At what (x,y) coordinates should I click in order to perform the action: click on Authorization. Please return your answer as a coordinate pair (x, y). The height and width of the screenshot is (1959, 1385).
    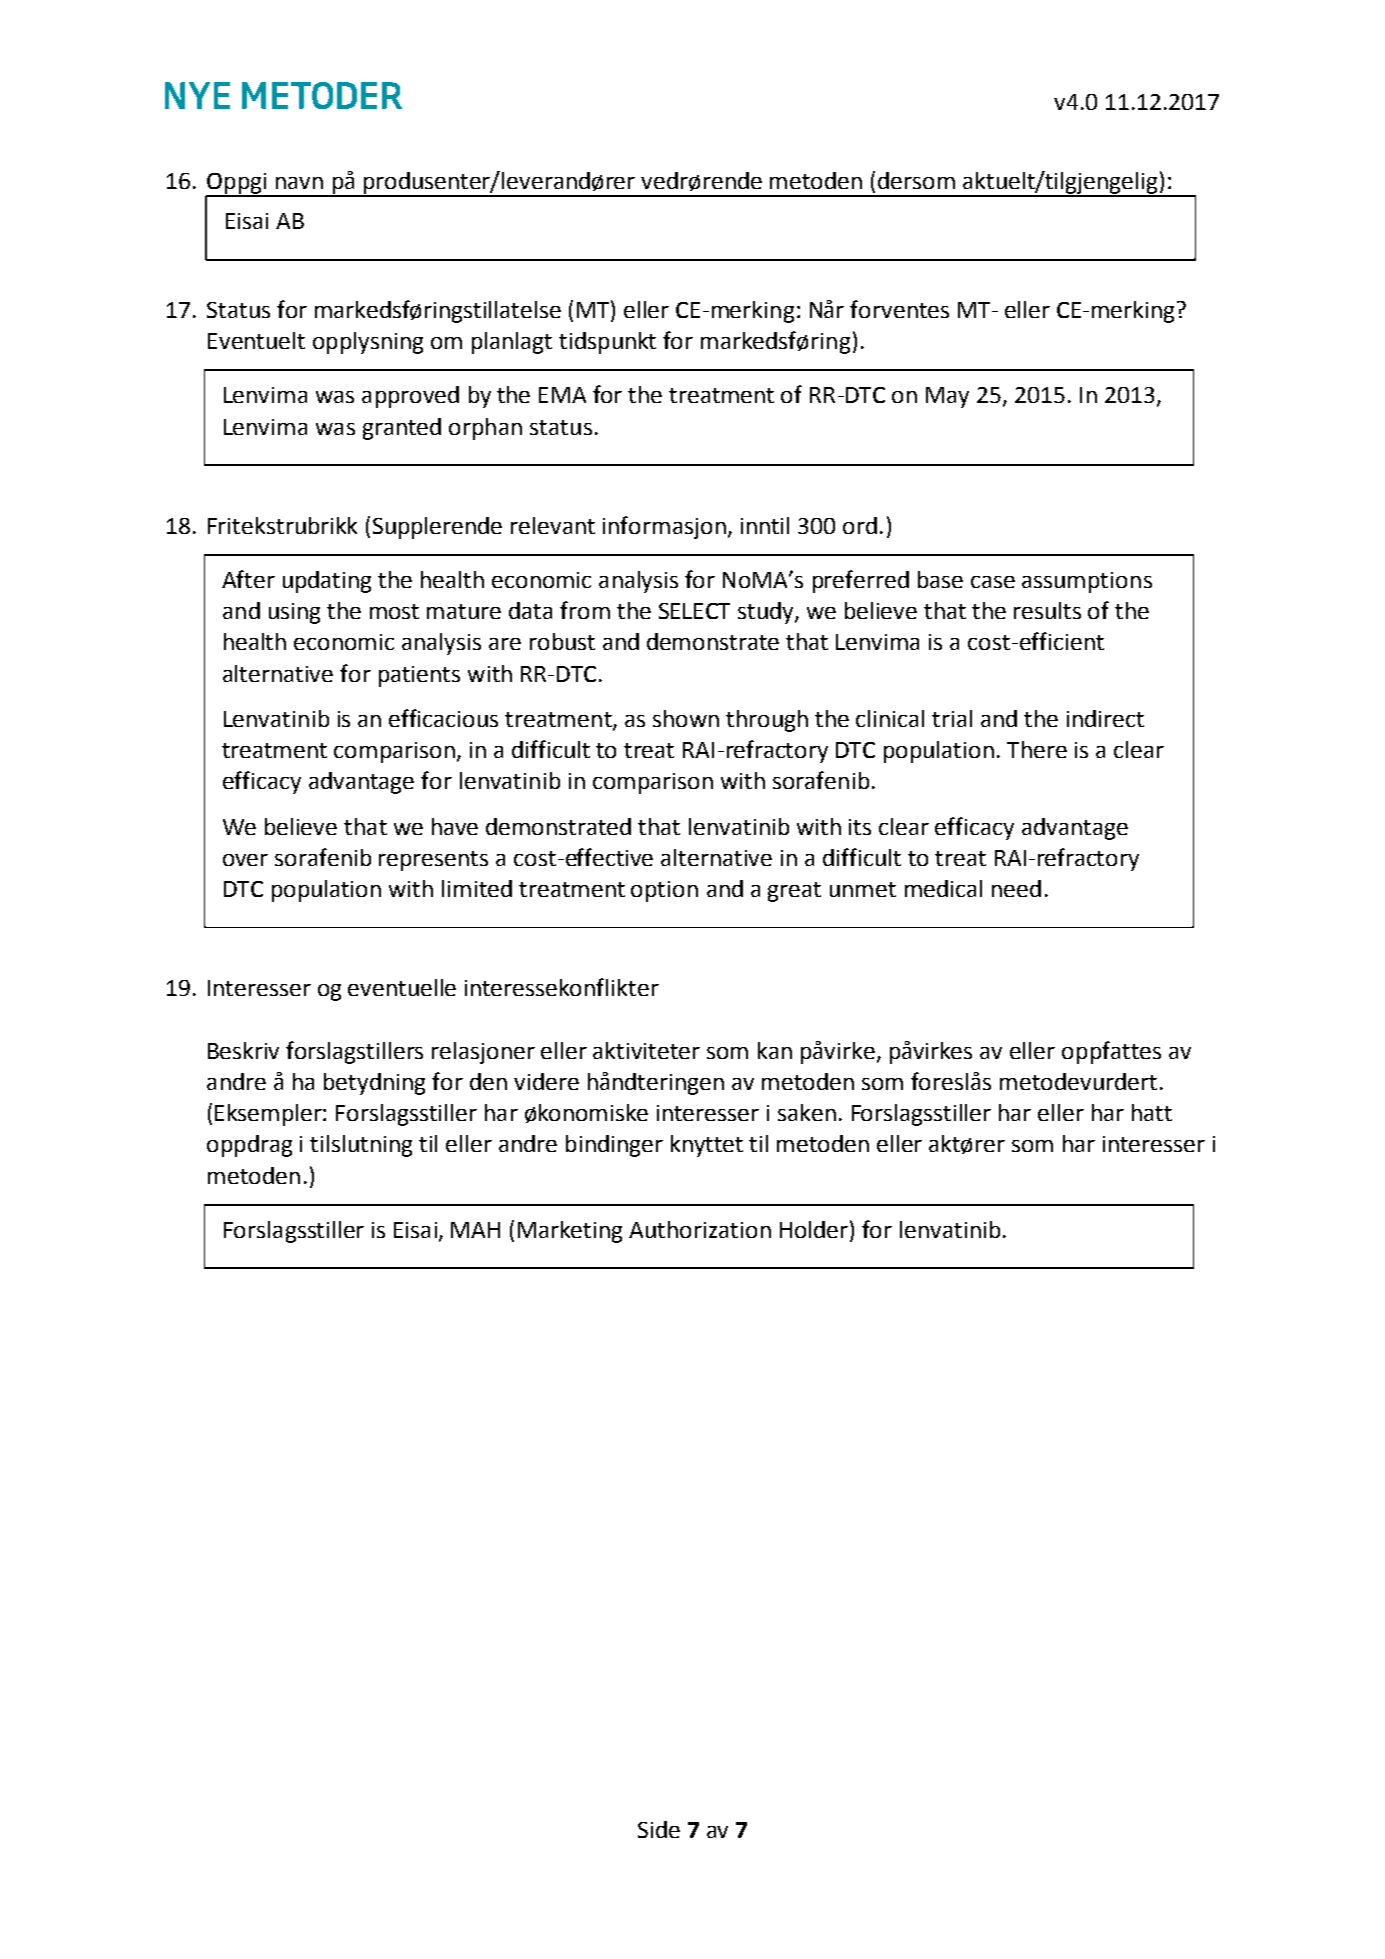
    Looking at the image, I should click on (700, 1229).
